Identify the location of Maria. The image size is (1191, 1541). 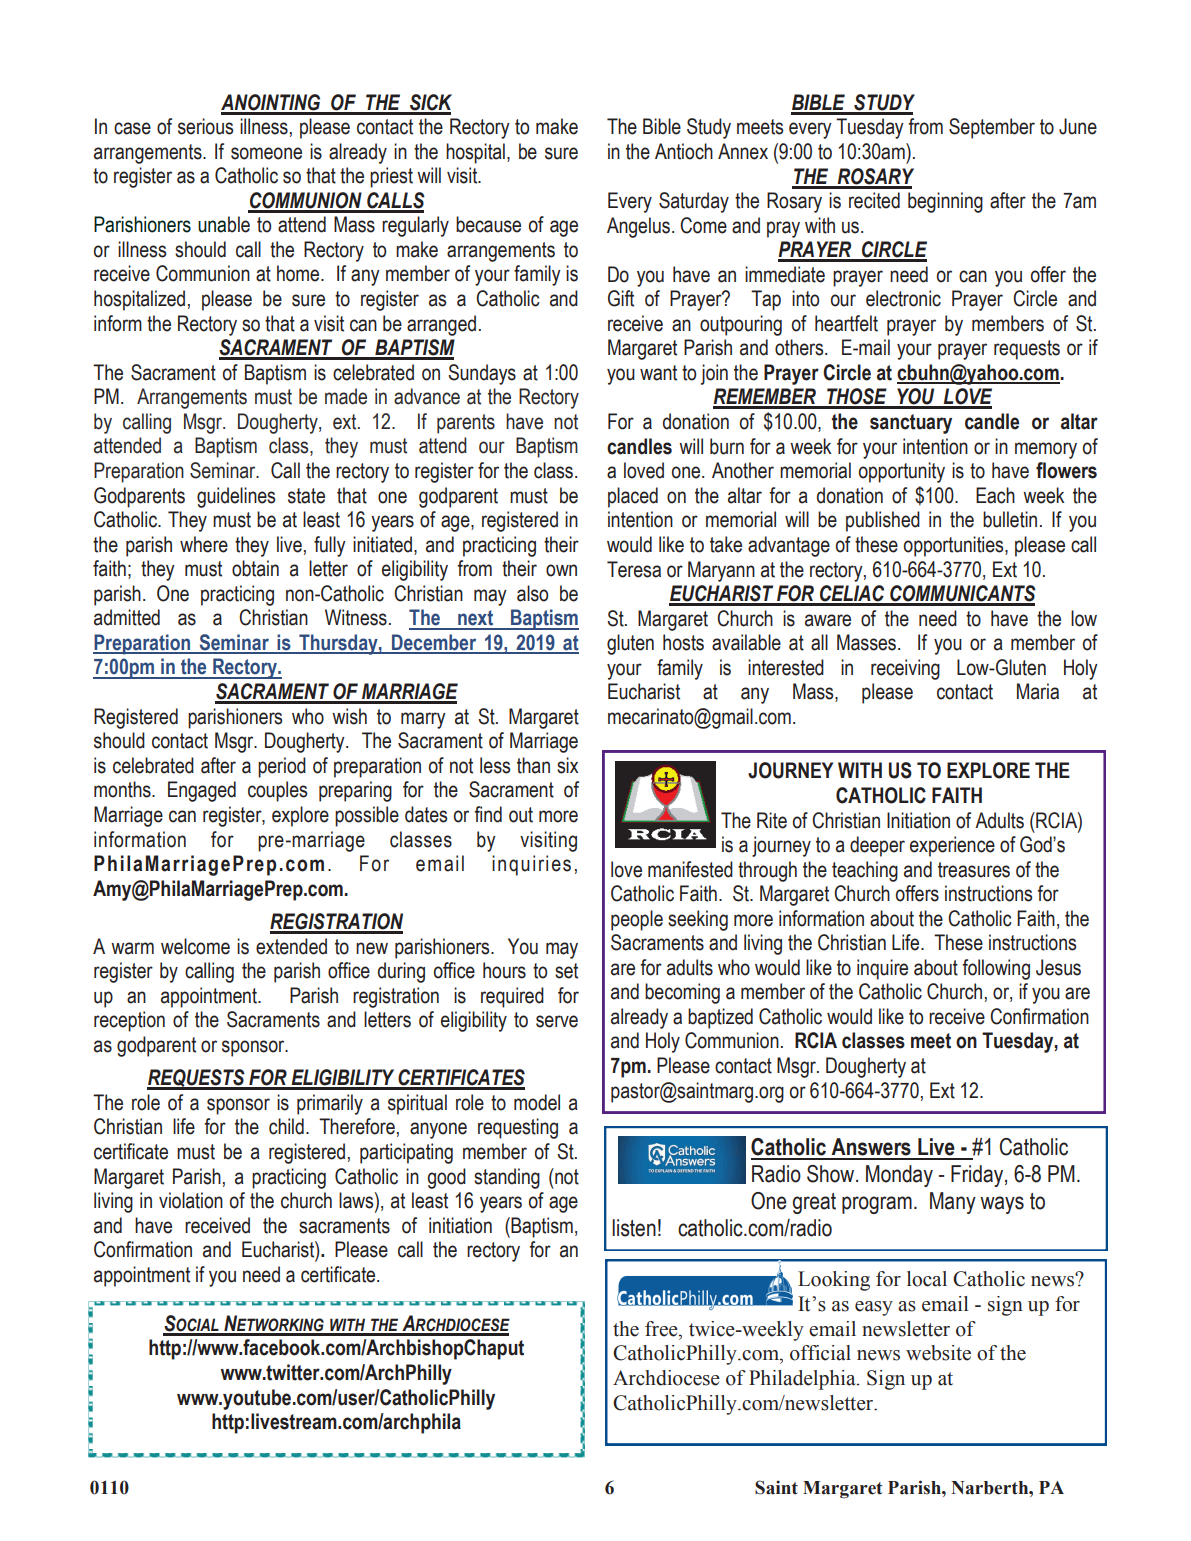
(1038, 691).
